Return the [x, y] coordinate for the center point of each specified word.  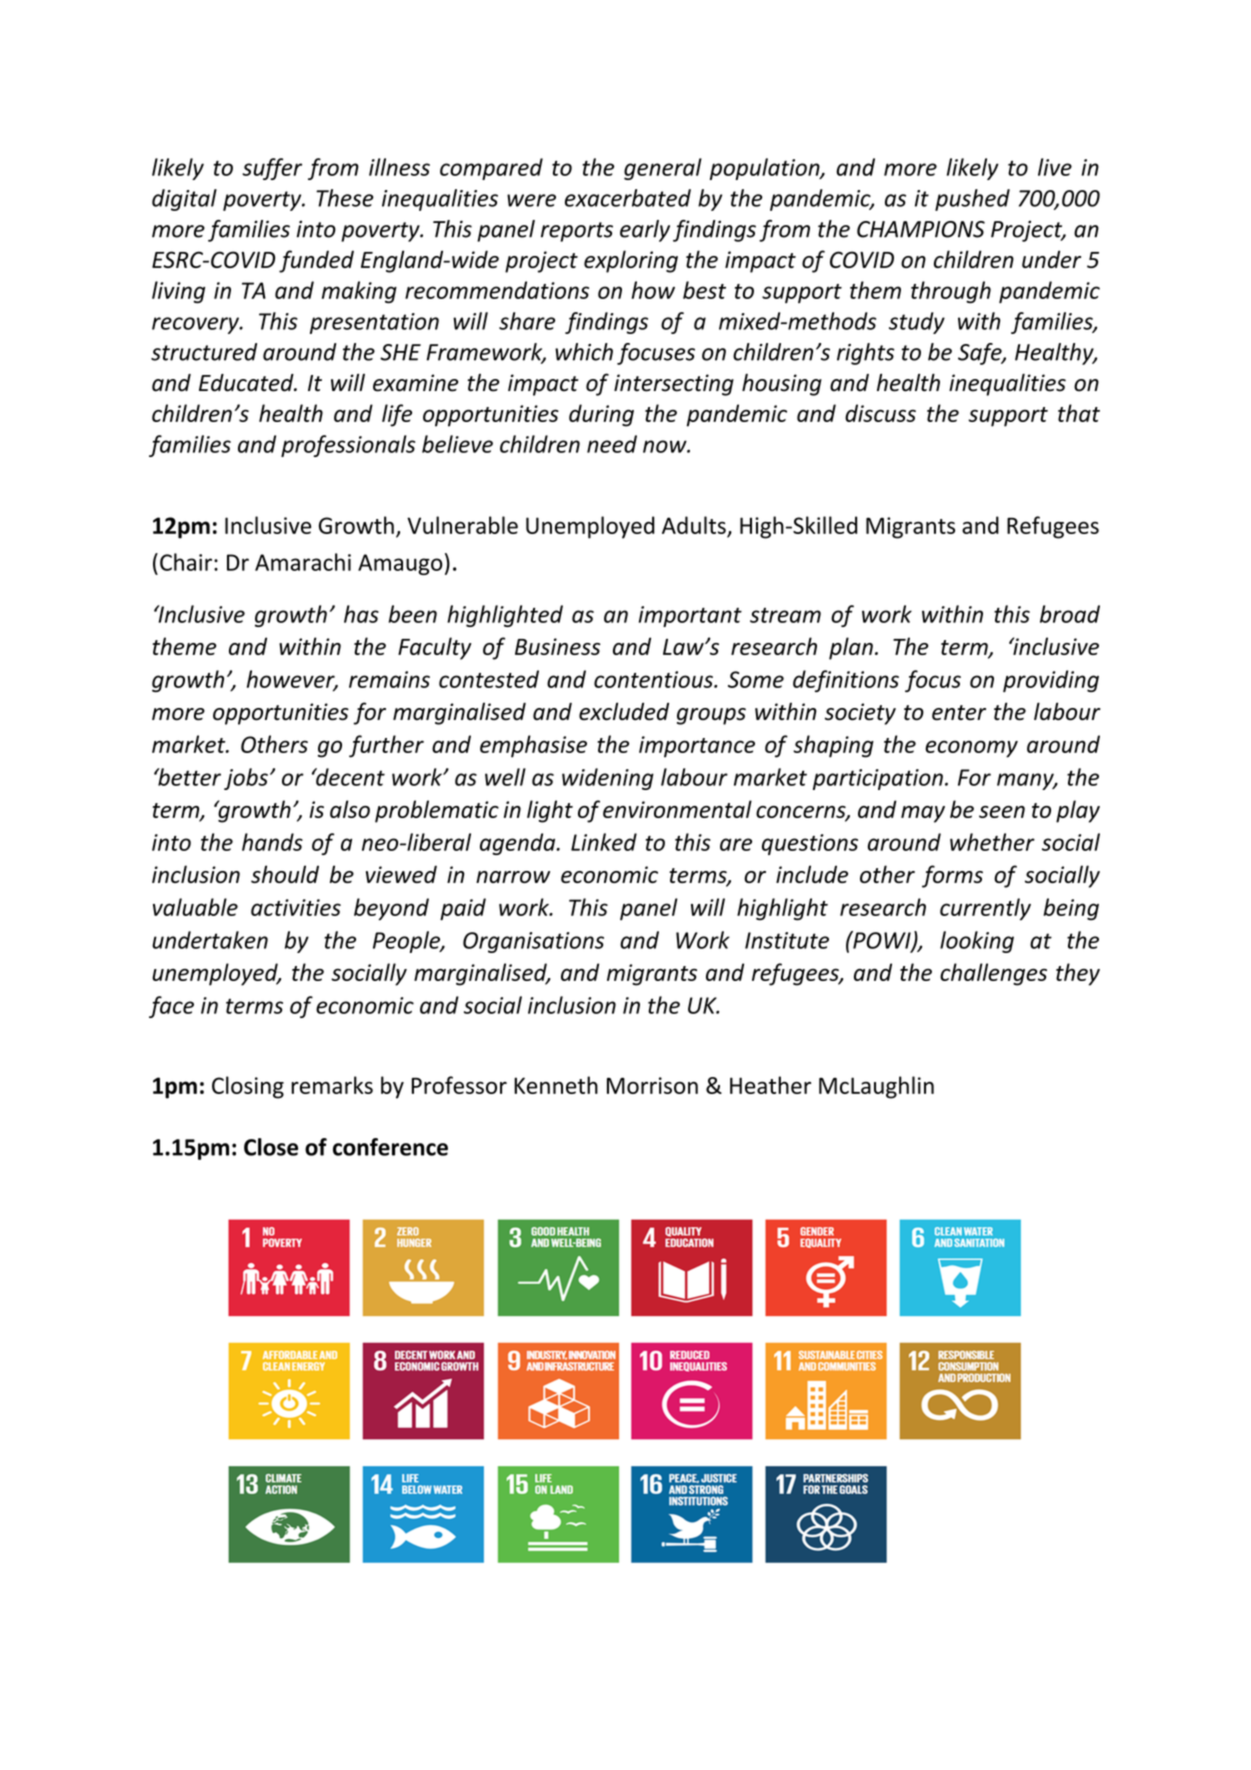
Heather [770, 1085]
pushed [972, 200]
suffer [272, 169]
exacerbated [628, 198]
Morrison [652, 1085]
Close [271, 1147]
